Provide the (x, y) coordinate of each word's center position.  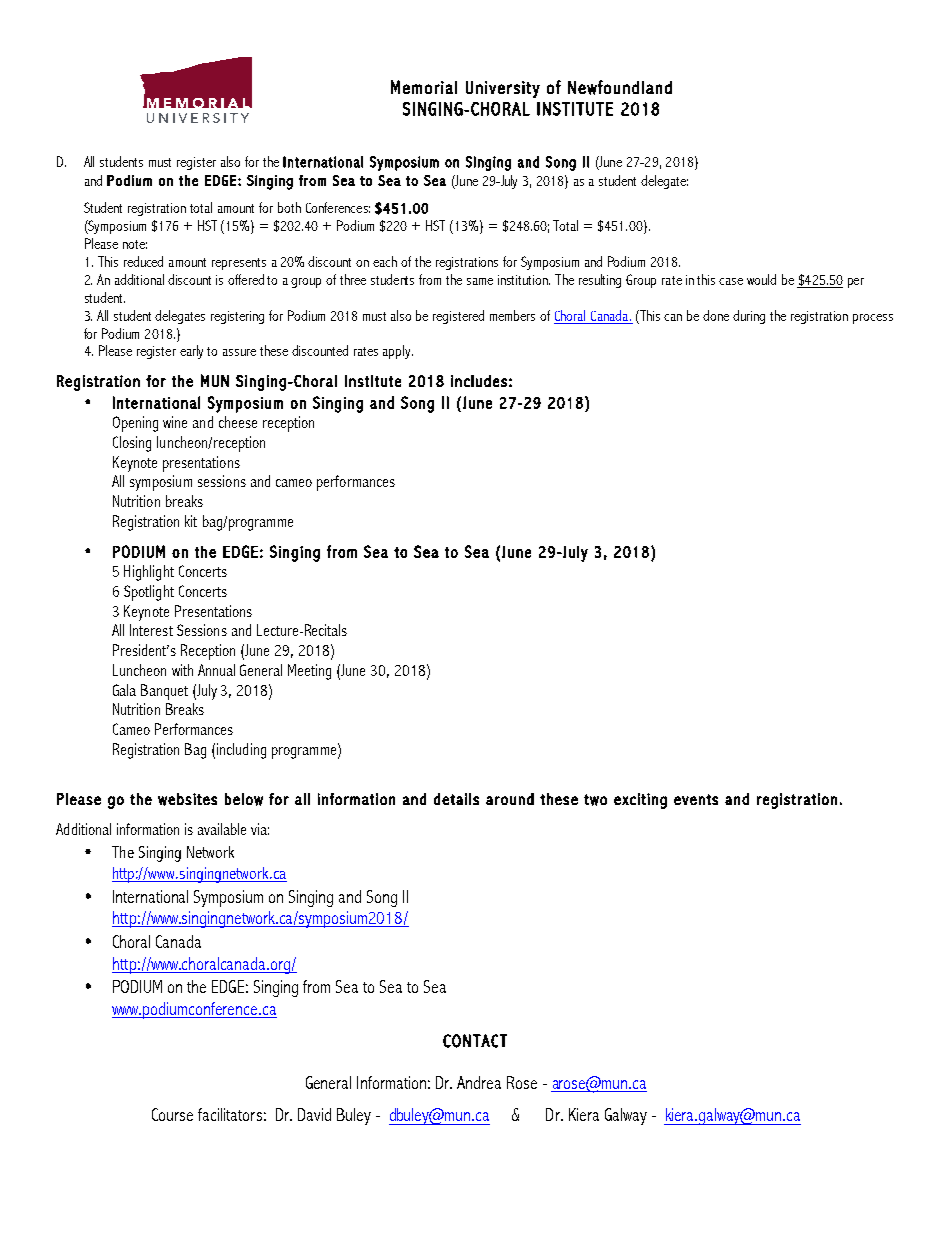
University (503, 89)
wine (175, 422)
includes (479, 381)
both (289, 207)
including (241, 751)
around (510, 799)
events (696, 799)
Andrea (479, 1082)
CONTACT (475, 1041)
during (749, 317)
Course (172, 1114)
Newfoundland (620, 87)
